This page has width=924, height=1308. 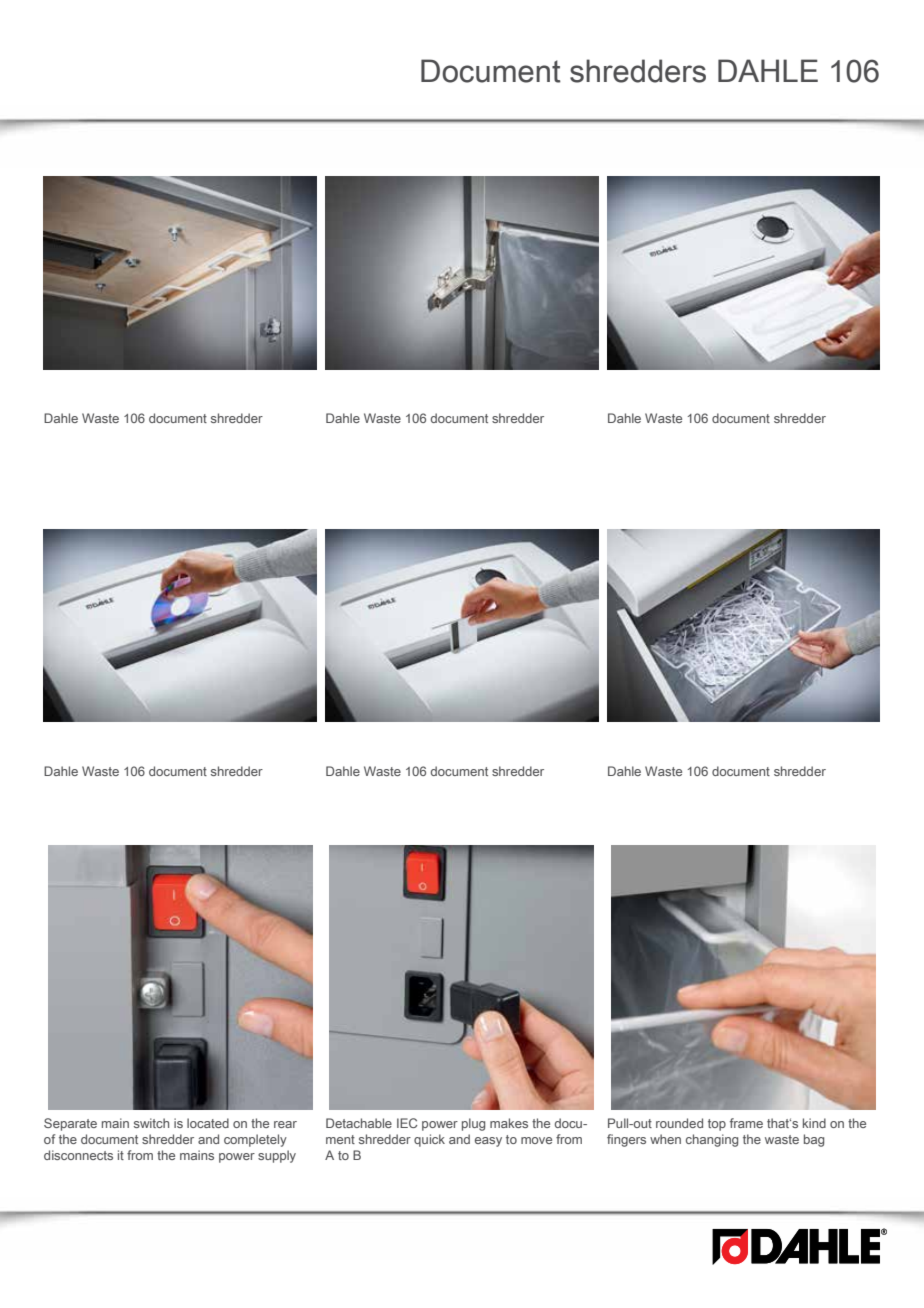 I want to click on supply, so click(x=277, y=1156).
